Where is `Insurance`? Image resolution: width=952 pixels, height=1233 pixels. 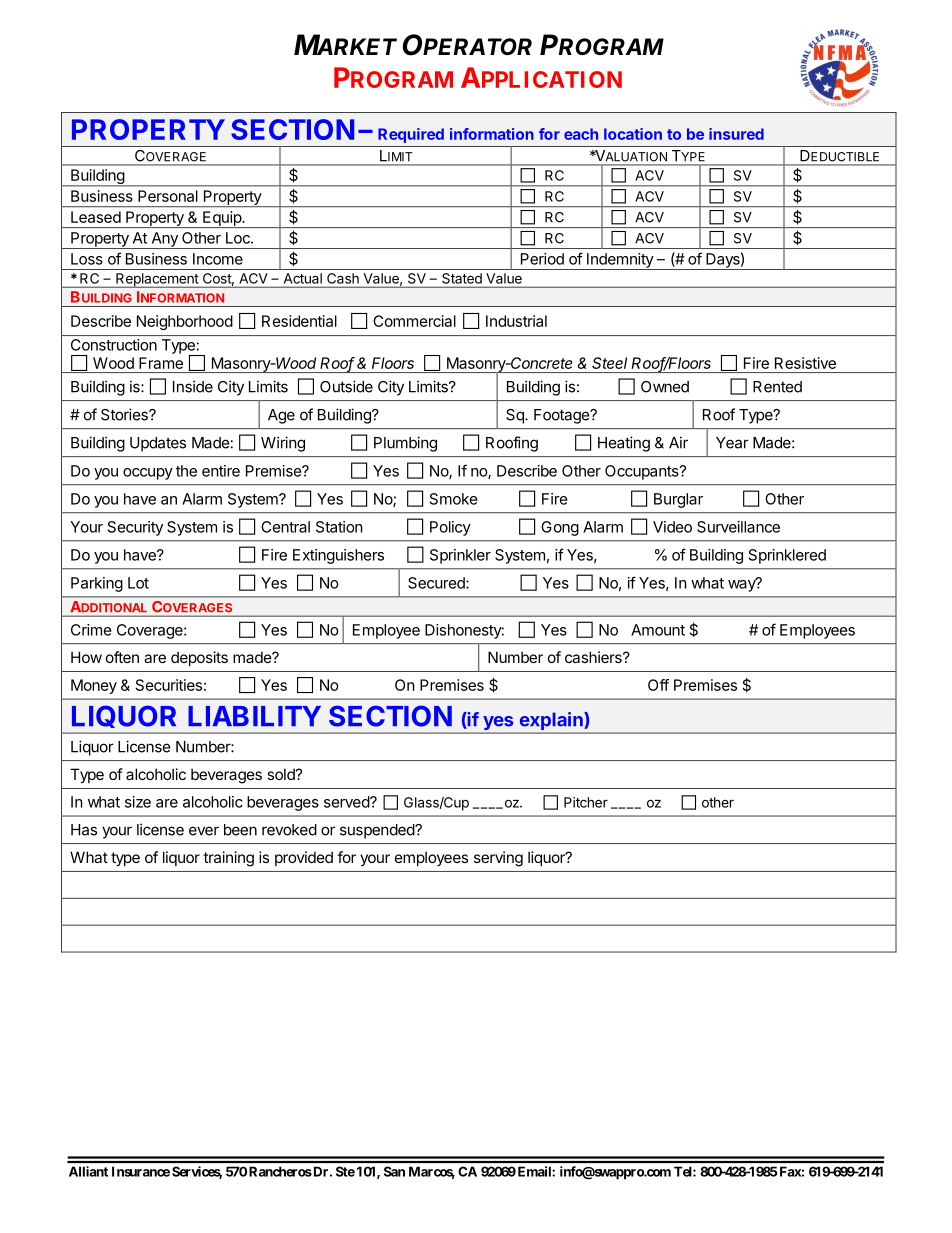
Insurance is located at coordinates (141, 1171).
